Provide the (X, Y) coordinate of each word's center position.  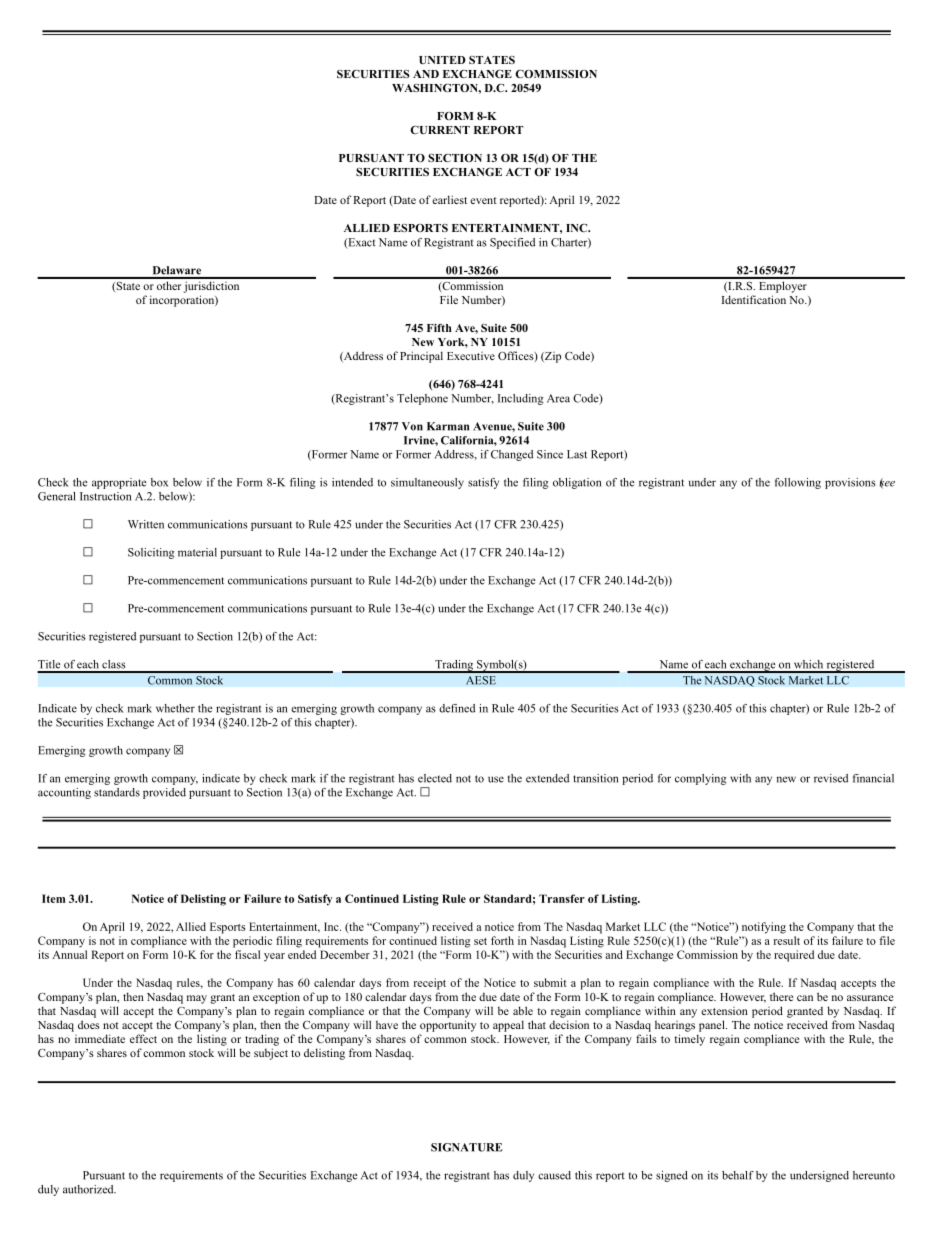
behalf (738, 1175)
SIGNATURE (466, 1147)
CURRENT (440, 130)
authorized (89, 1189)
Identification (754, 299)
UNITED (442, 60)
